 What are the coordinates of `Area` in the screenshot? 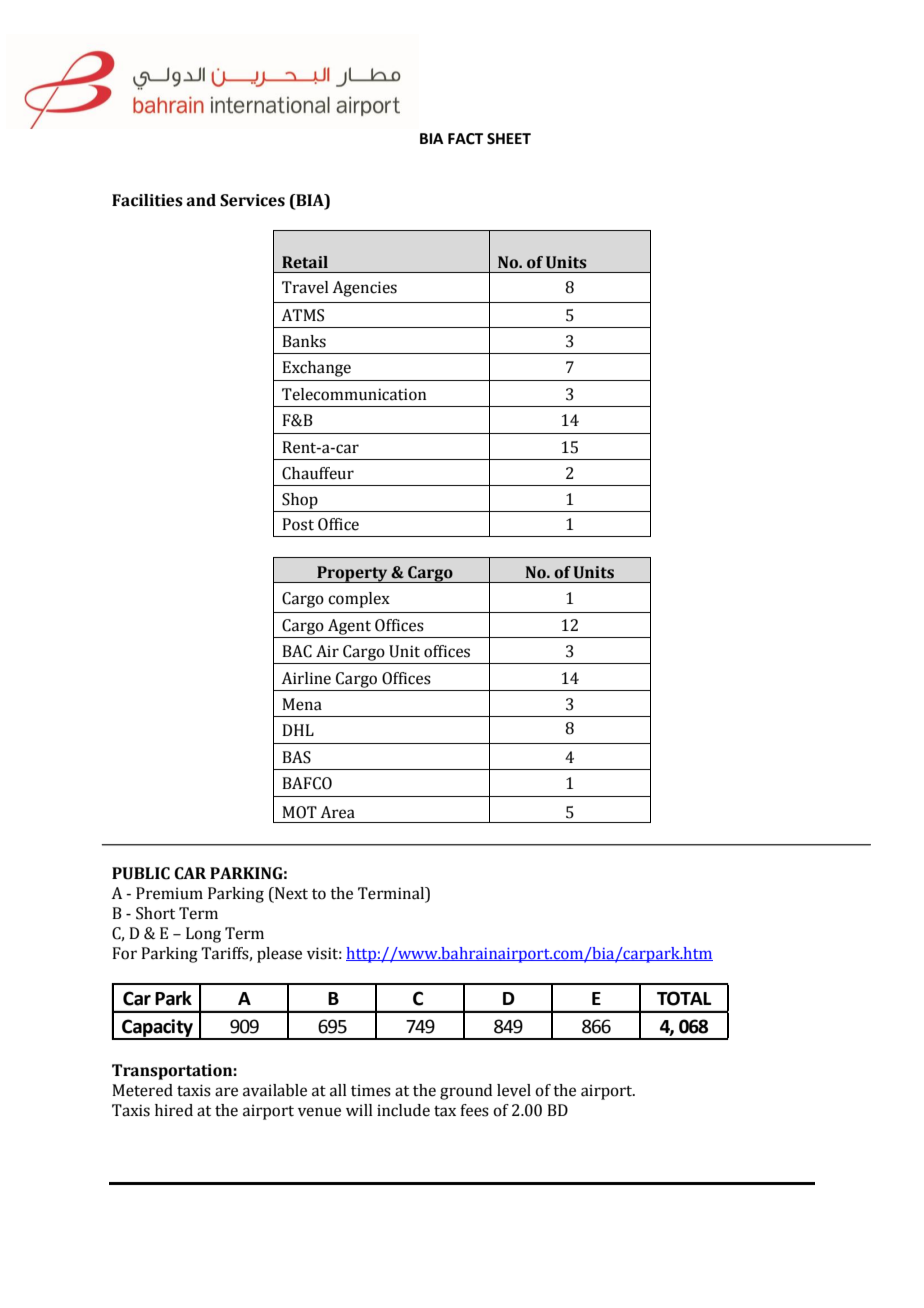 It's located at (337, 812).
